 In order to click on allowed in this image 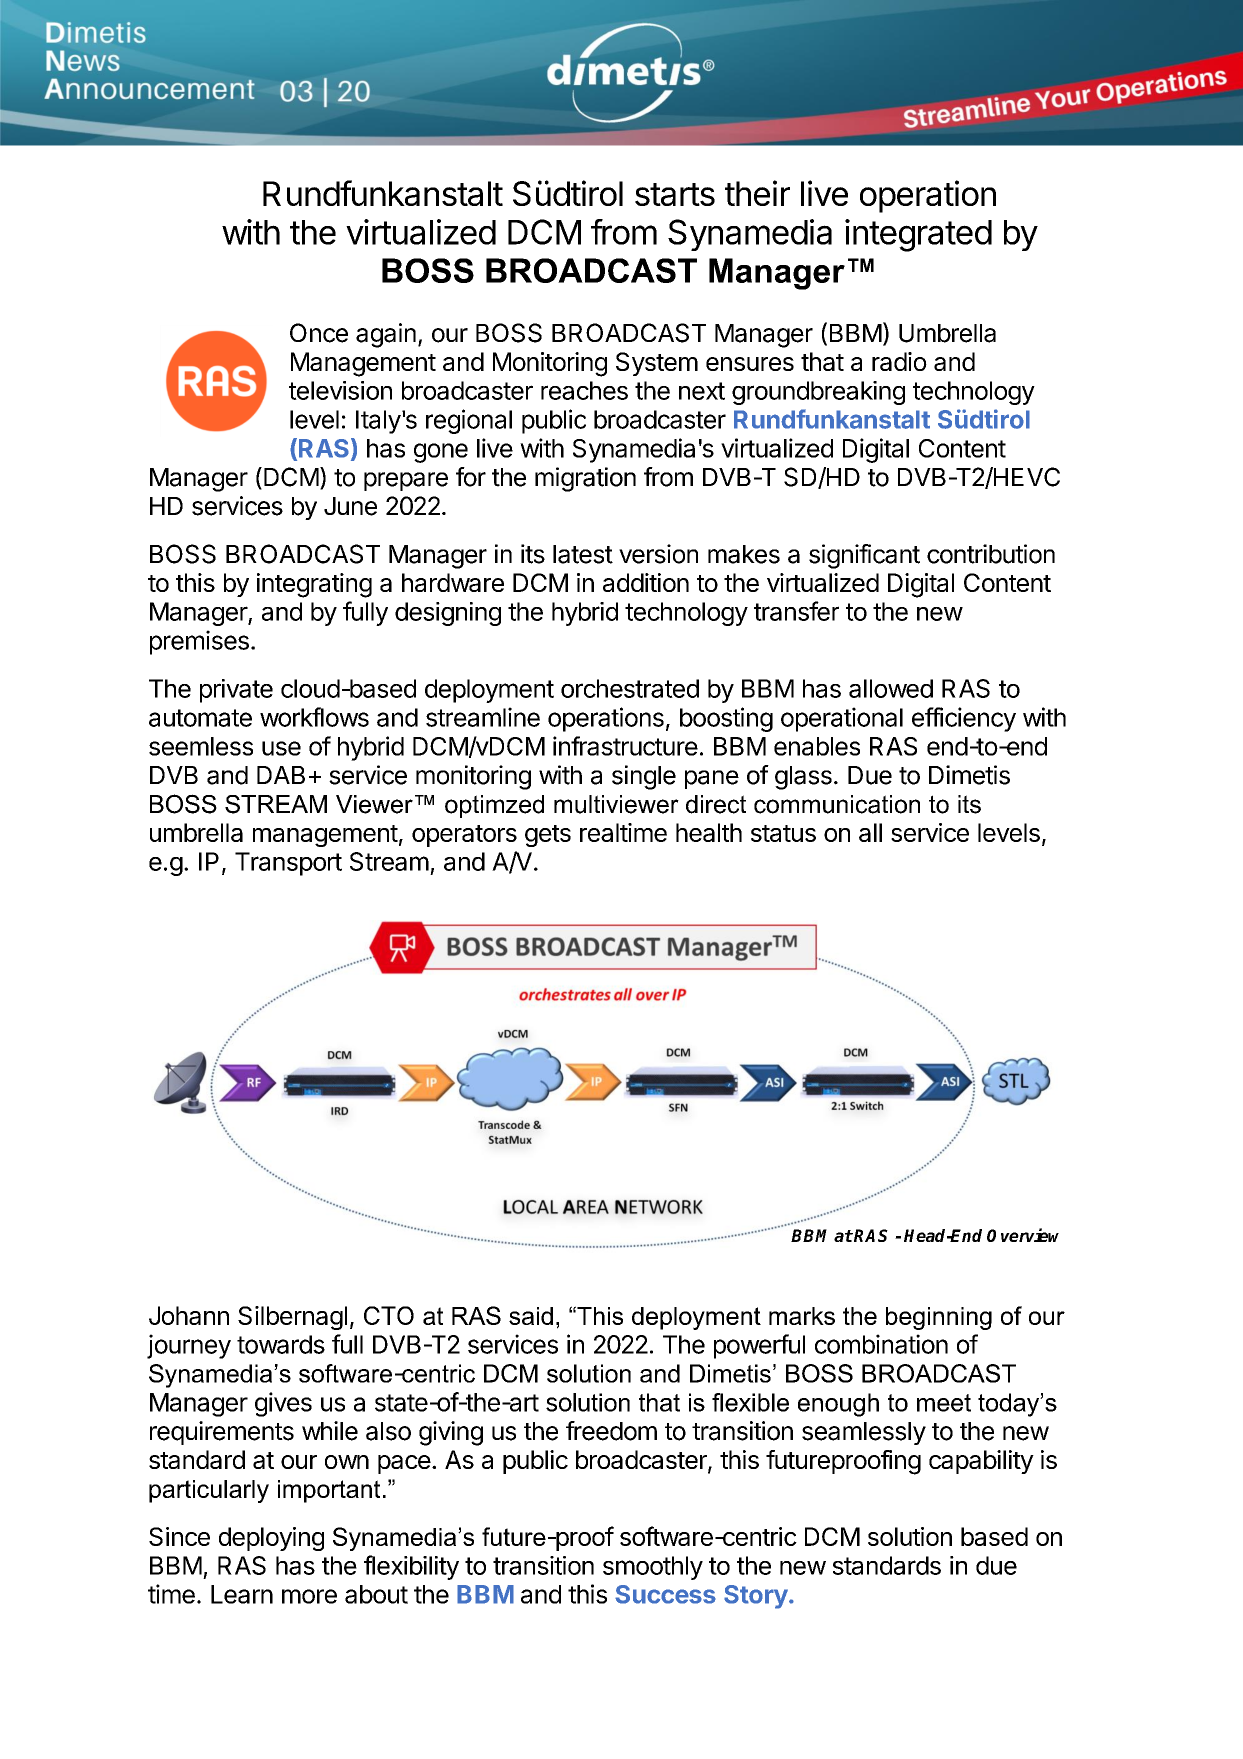, I will do `click(891, 688)`.
